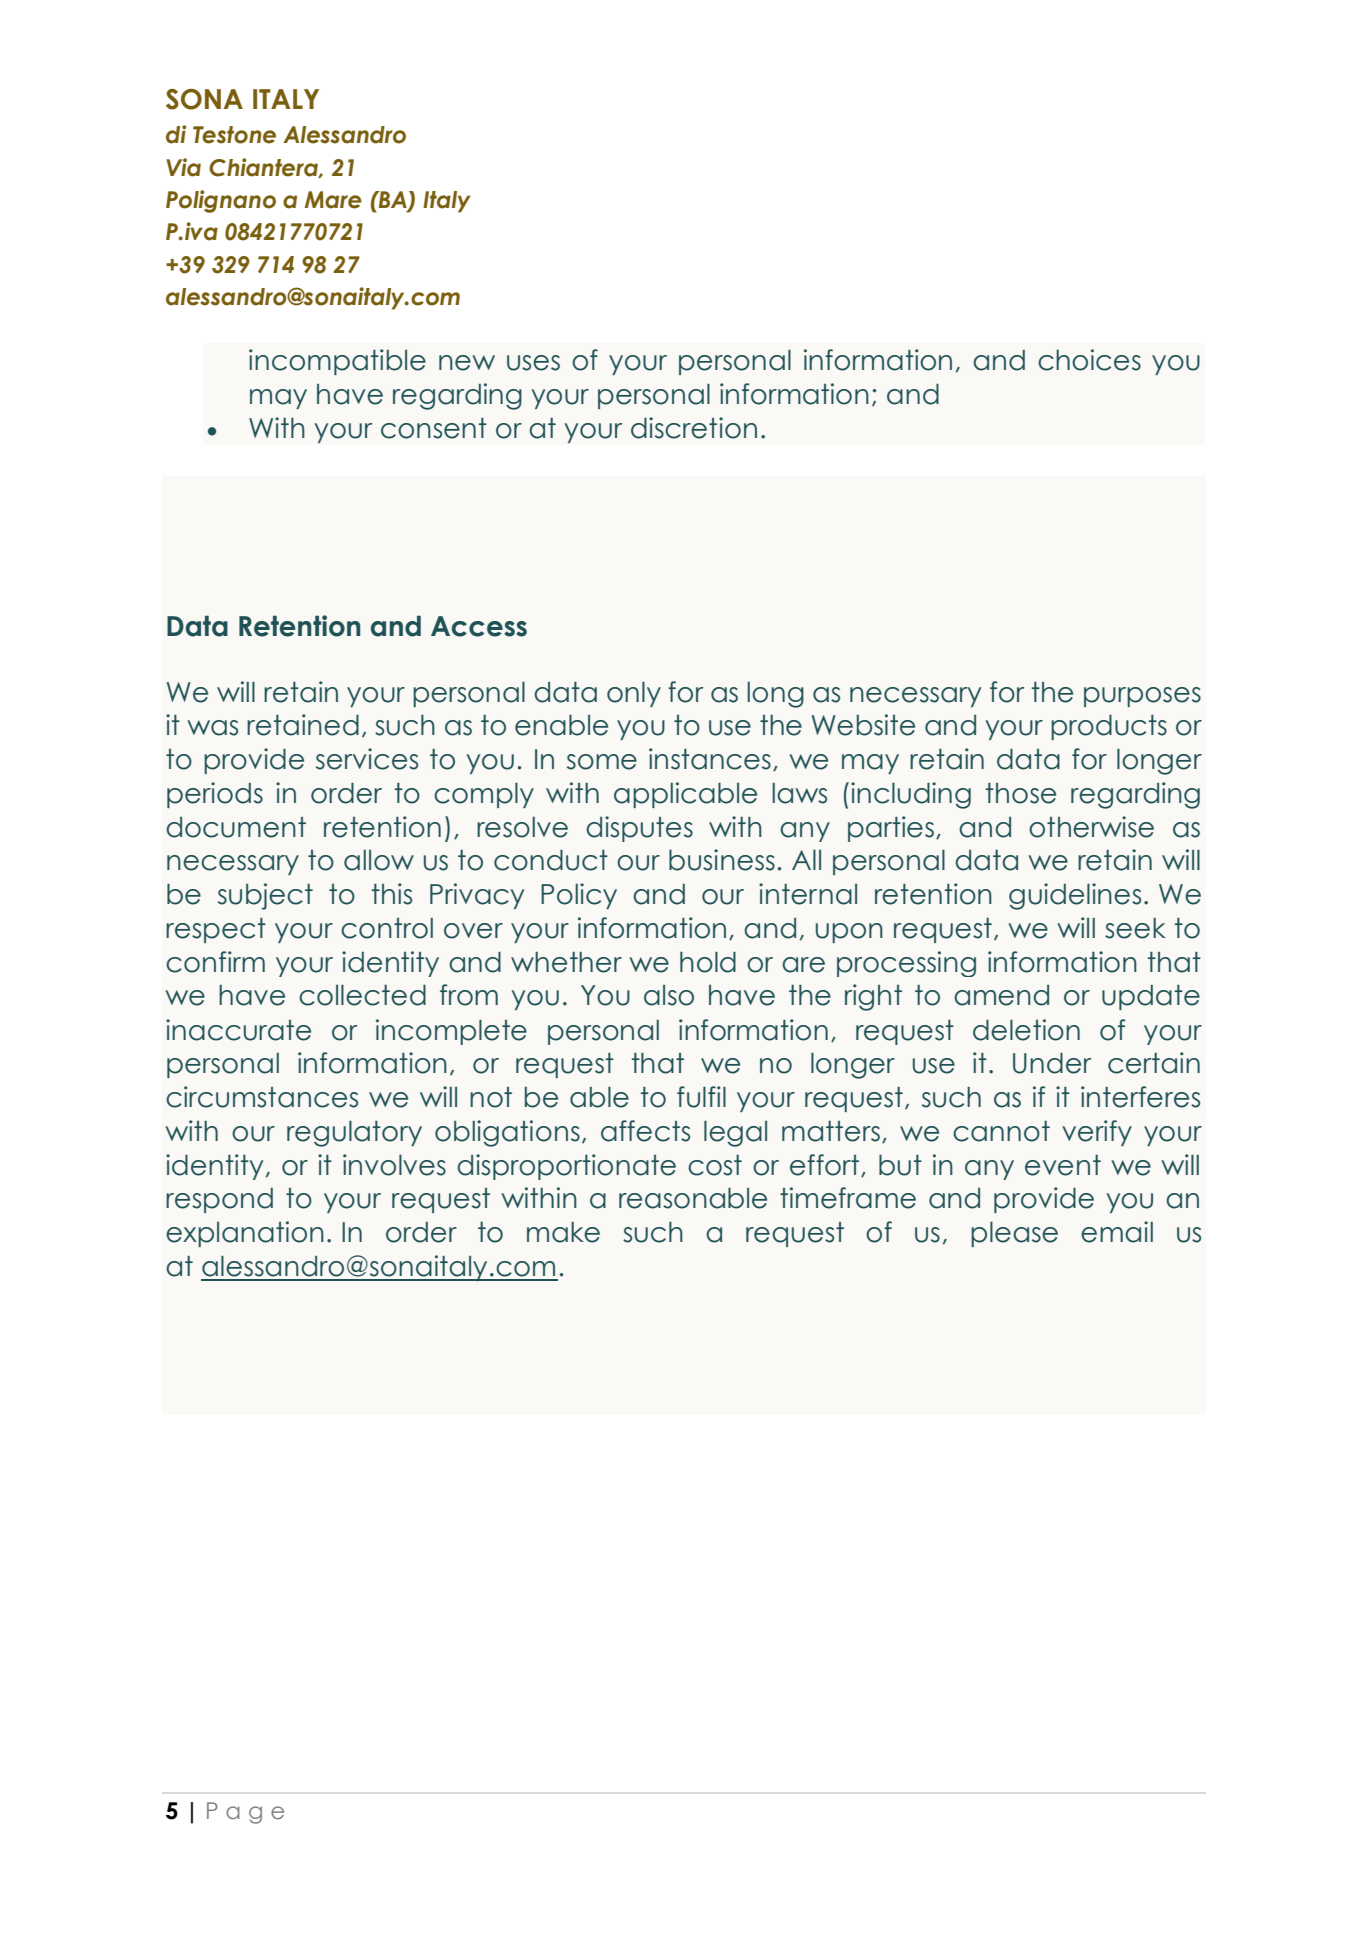 The height and width of the document is (1933, 1367). I want to click on was, so click(212, 728).
